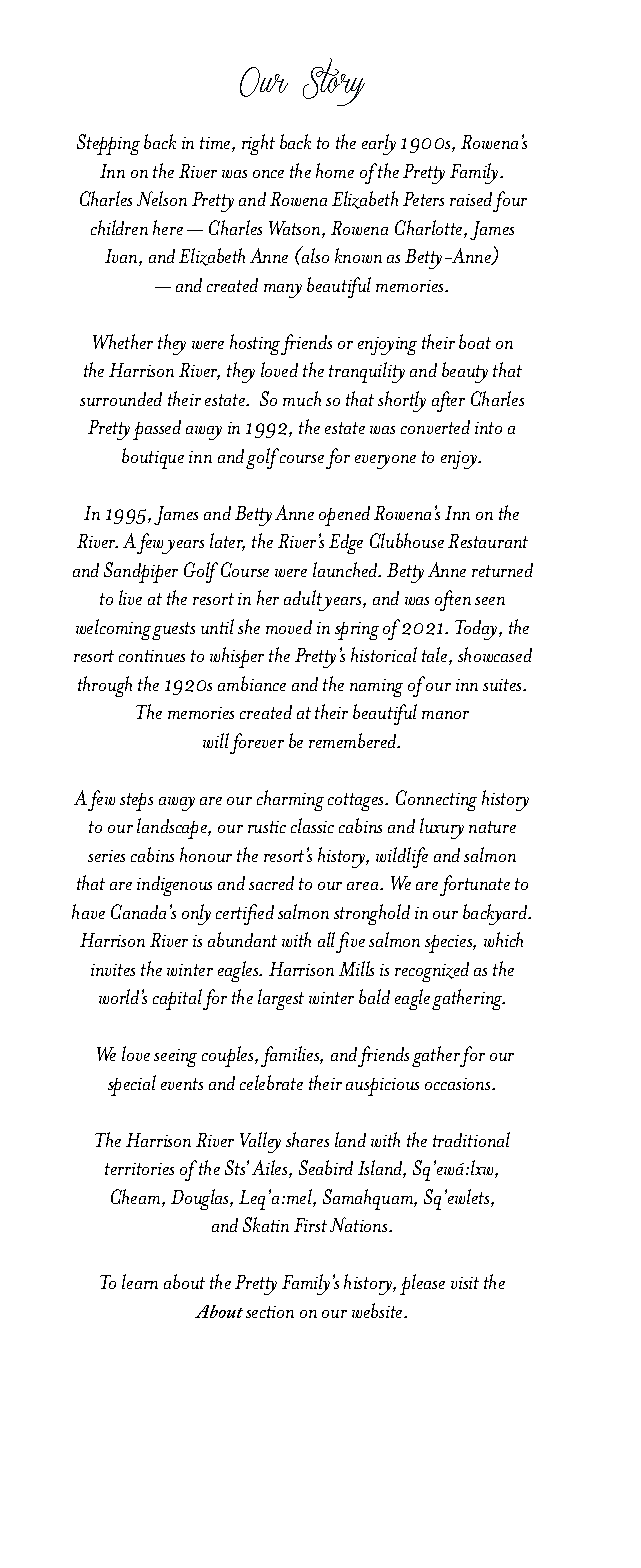 This screenshot has width=641, height=1568. Describe the element at coordinates (141, 572) in the screenshot. I see `Sandpiper` at that location.
